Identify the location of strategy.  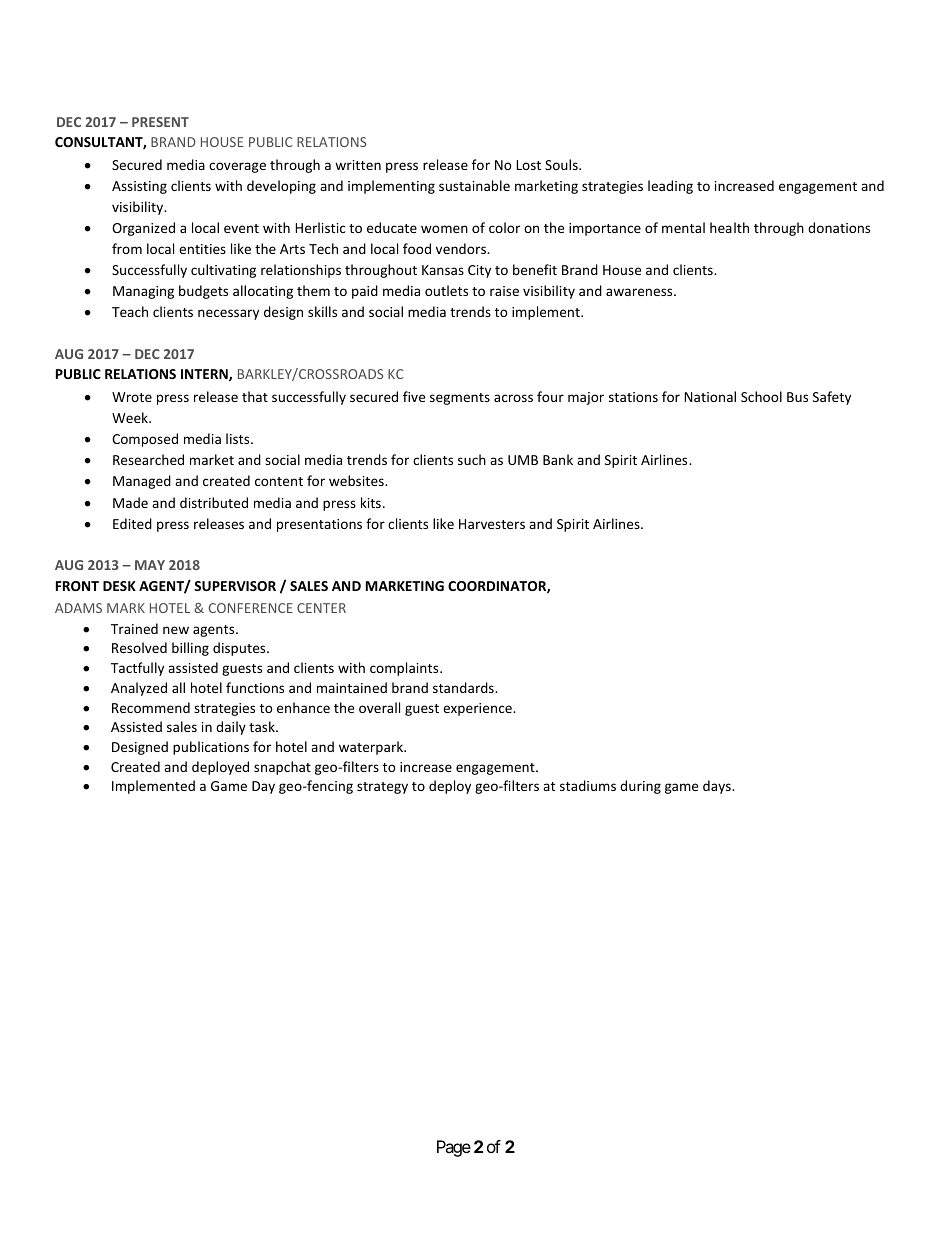
(382, 788).
